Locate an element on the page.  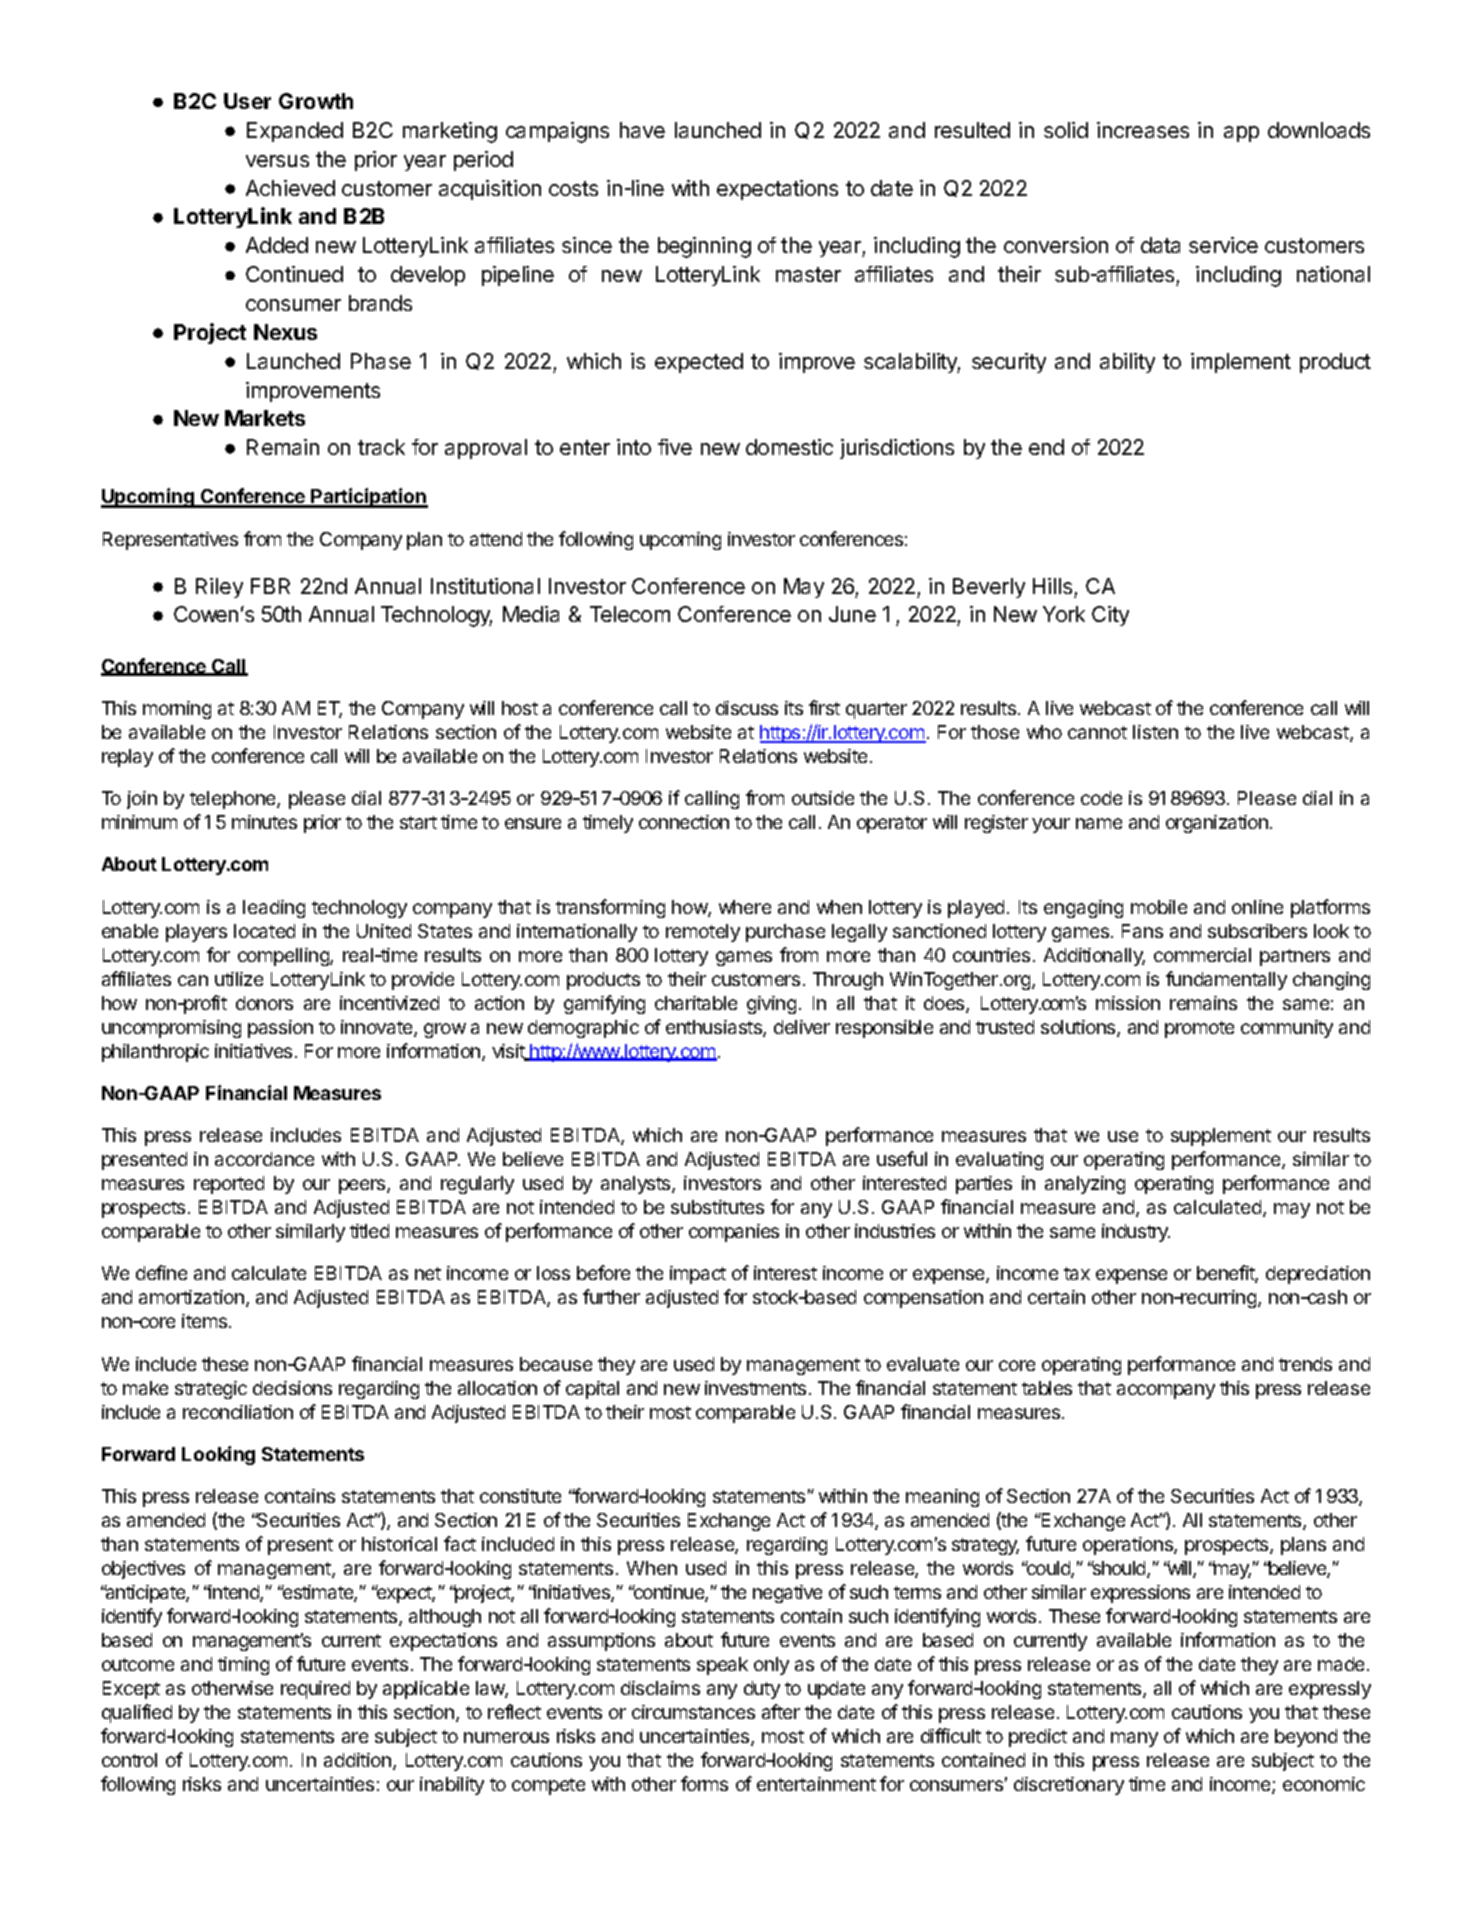
increases is located at coordinates (1143, 130).
